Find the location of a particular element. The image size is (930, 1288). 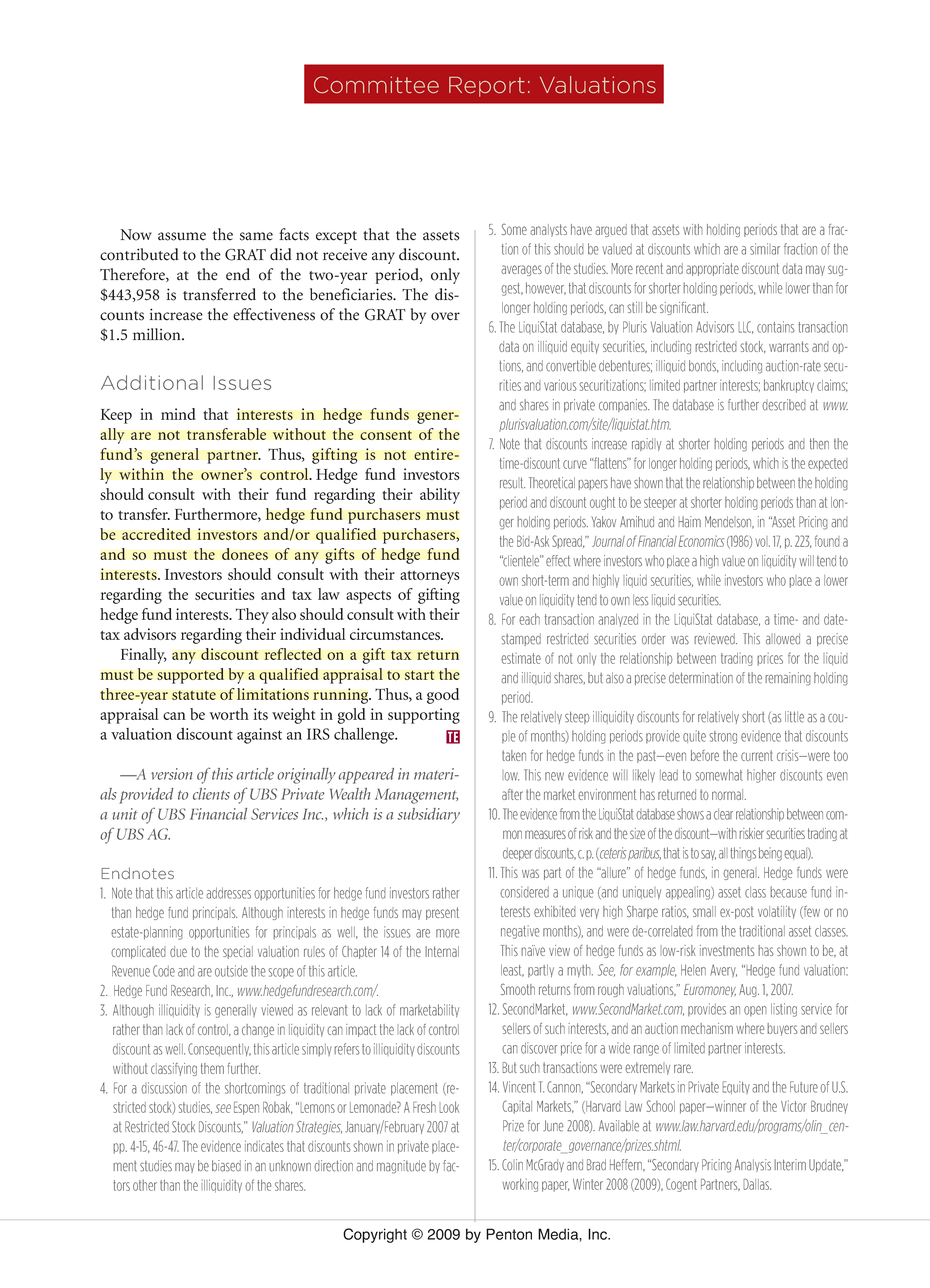

Report is located at coordinates (487, 87).
